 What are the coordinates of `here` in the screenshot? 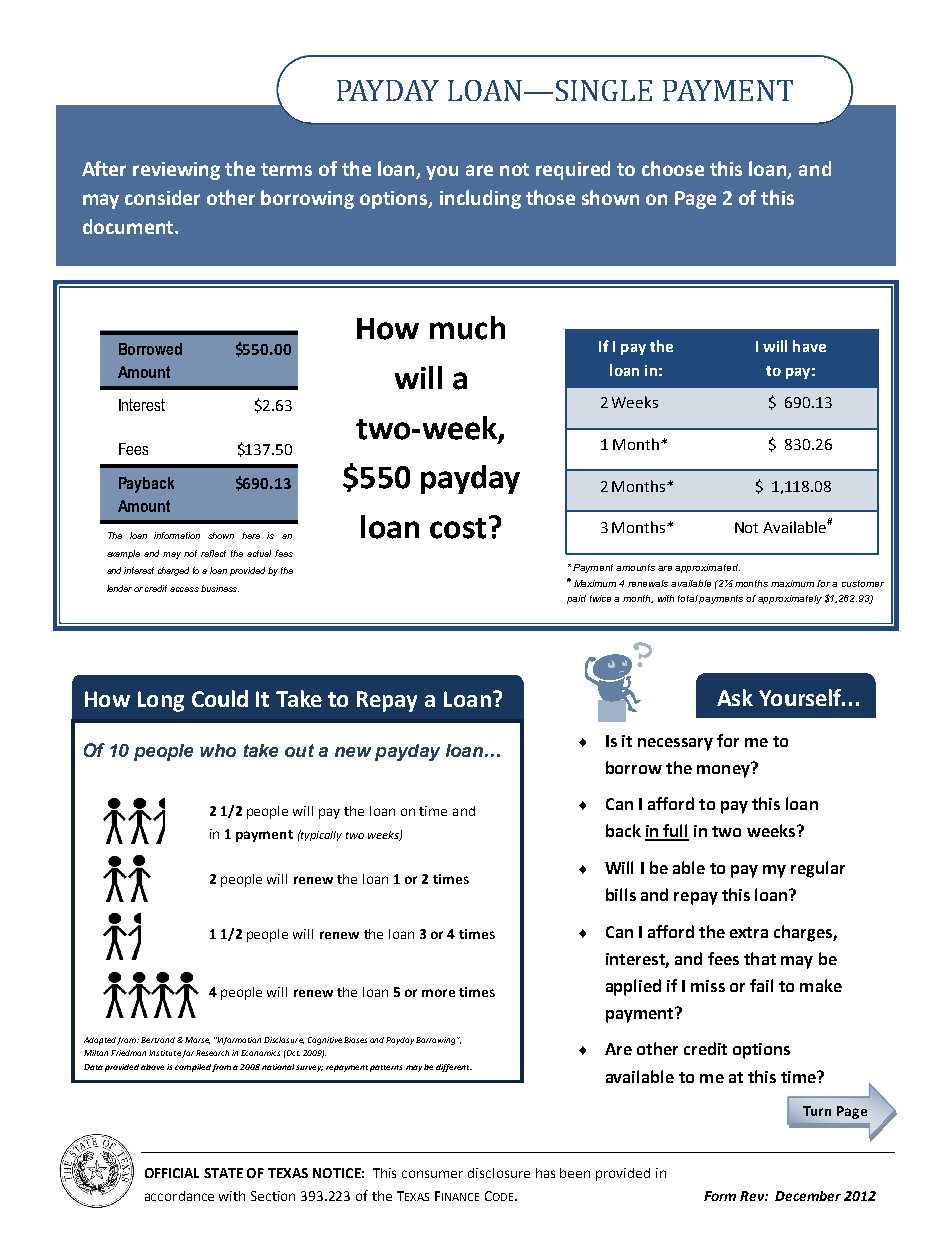 It's located at (251, 535).
